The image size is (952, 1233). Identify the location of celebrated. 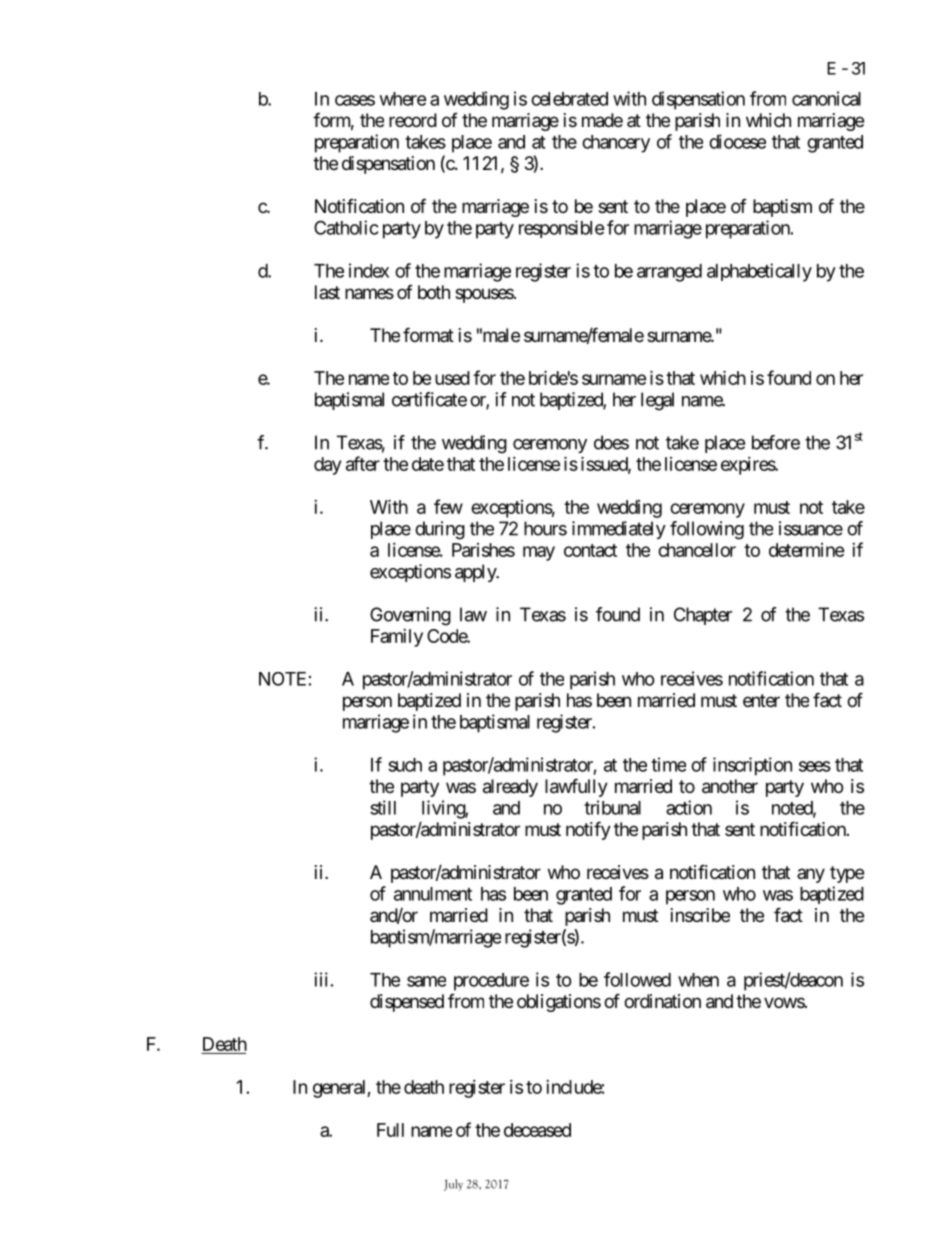
(569, 99).
